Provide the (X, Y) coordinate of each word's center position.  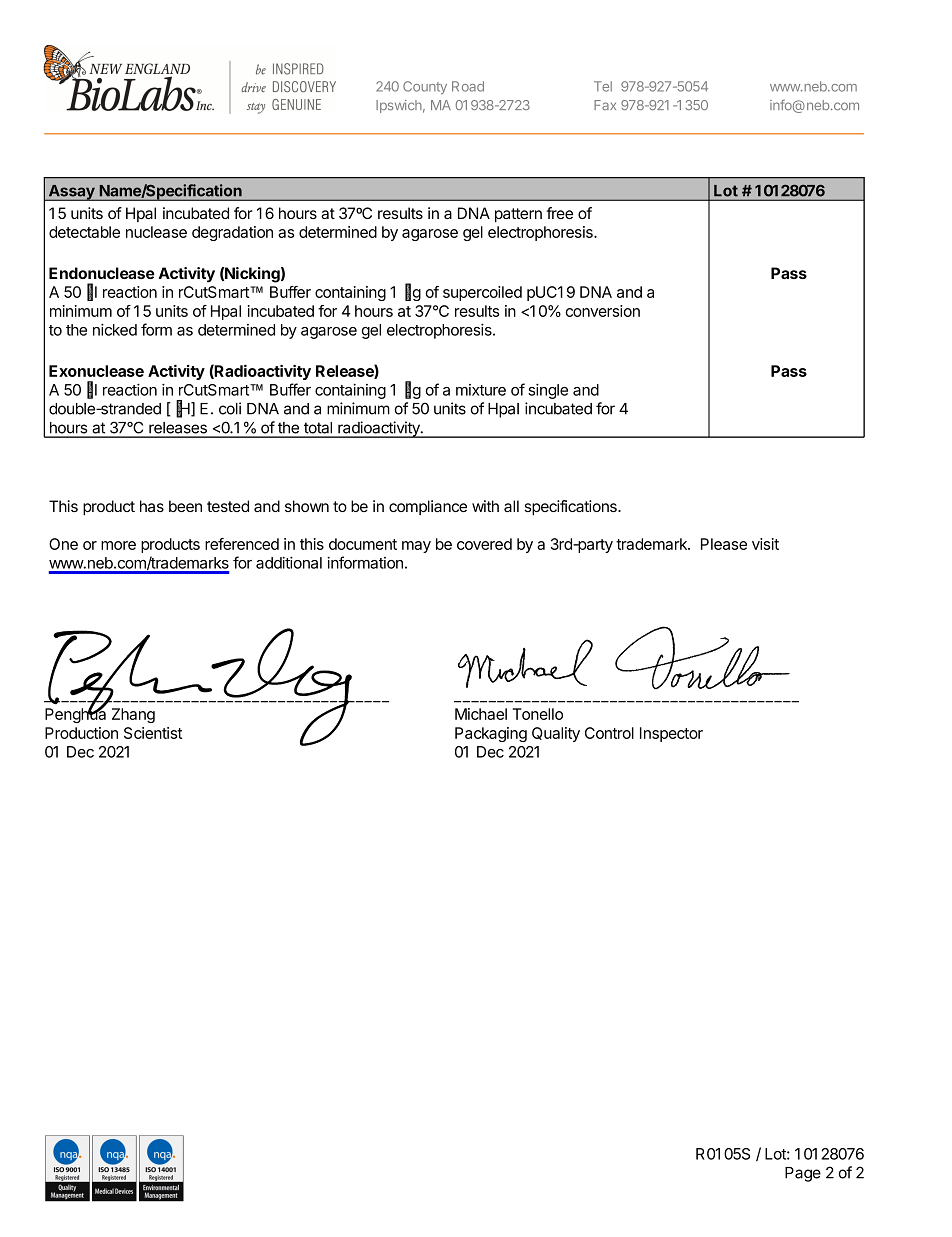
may (416, 547)
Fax (605, 105)
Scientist (153, 733)
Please (724, 544)
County (425, 87)
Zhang (133, 715)
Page (803, 1174)
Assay (71, 192)
